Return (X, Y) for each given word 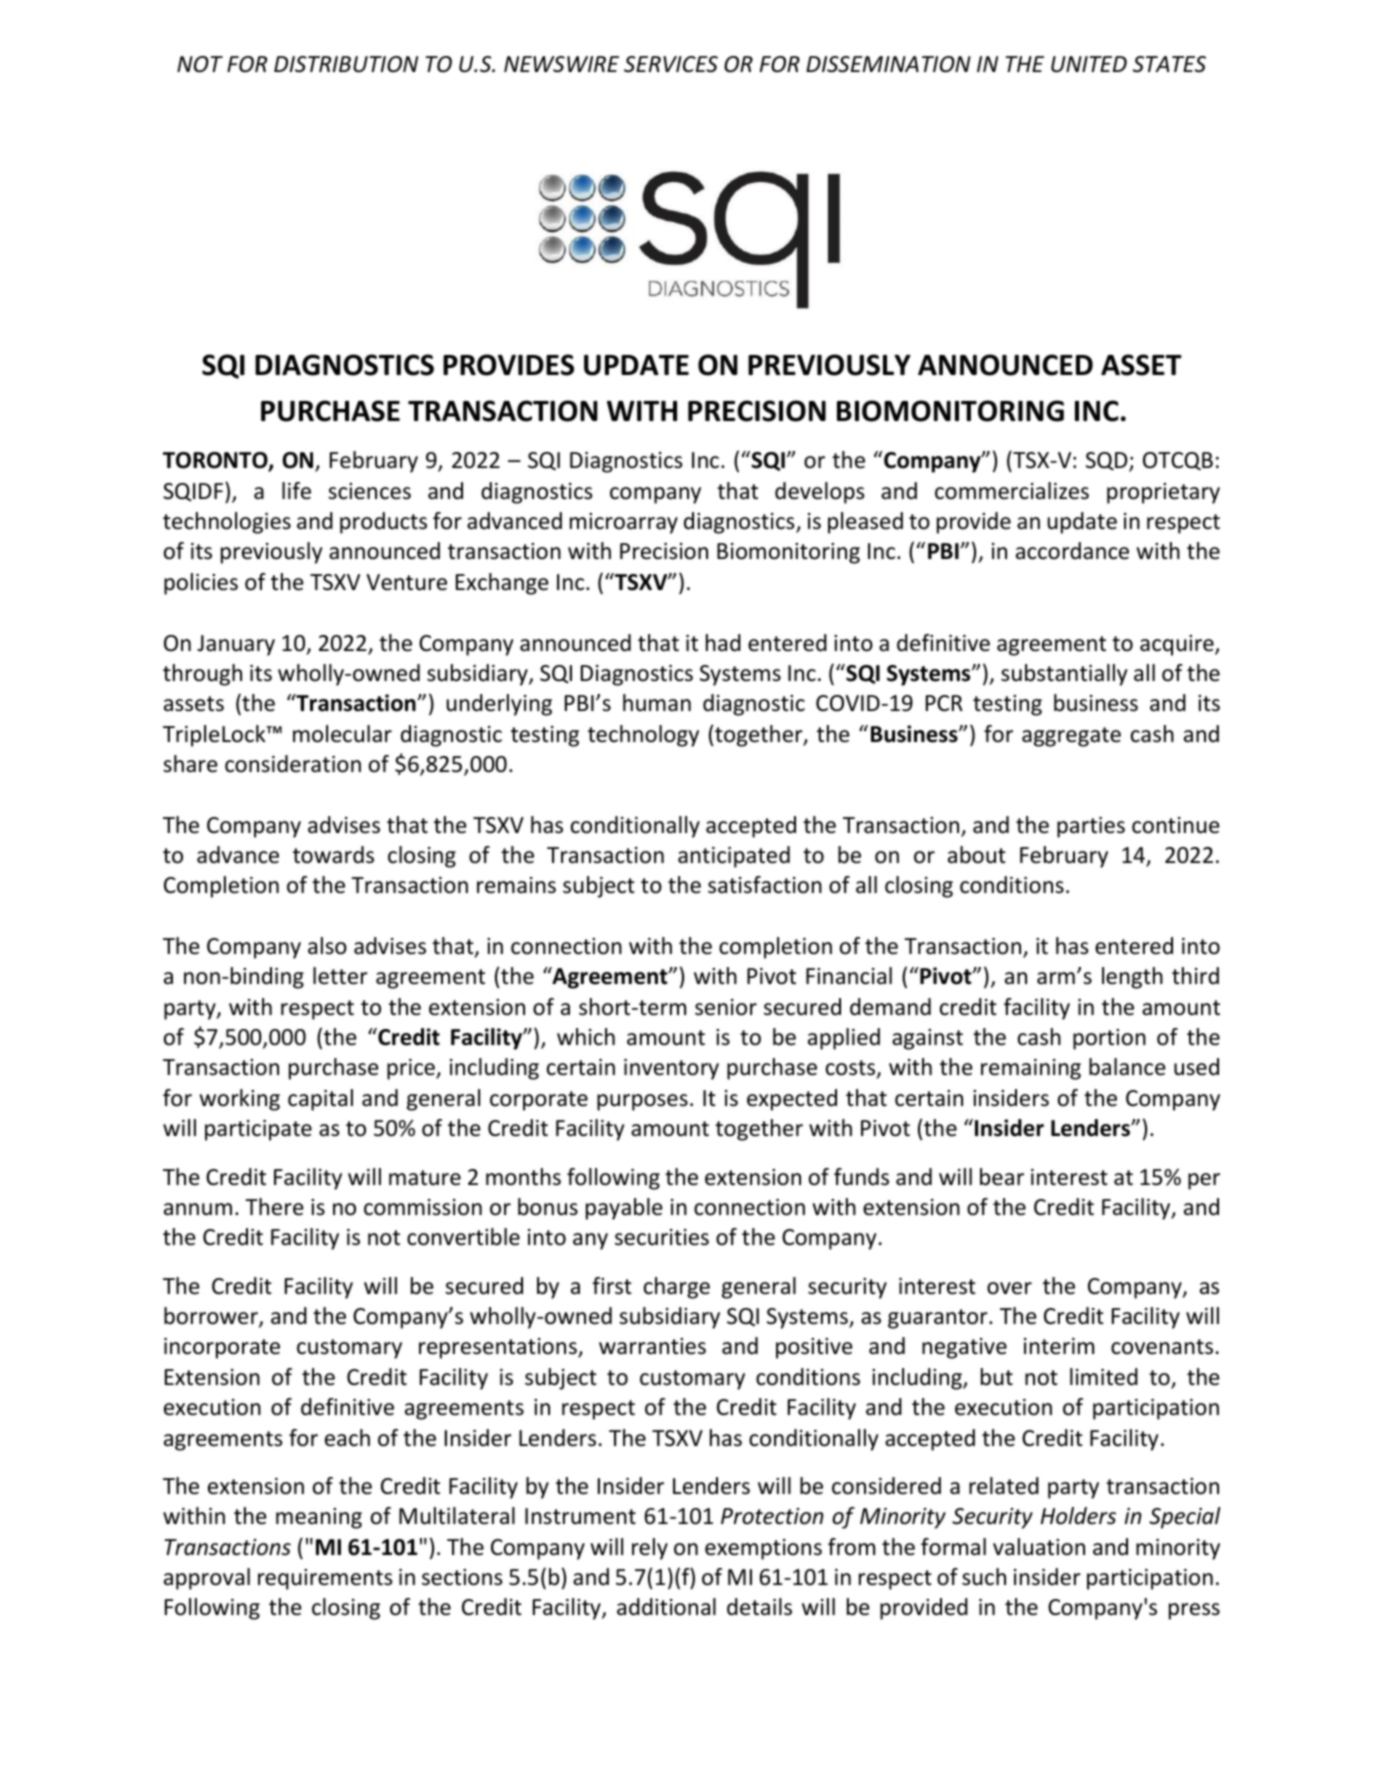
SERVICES (671, 64)
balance (1127, 1067)
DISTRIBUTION (346, 64)
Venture (406, 582)
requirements (325, 1579)
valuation (1039, 1547)
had (723, 643)
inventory (671, 1069)
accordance (1072, 551)
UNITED (1089, 64)
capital (320, 1100)
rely (650, 1549)
